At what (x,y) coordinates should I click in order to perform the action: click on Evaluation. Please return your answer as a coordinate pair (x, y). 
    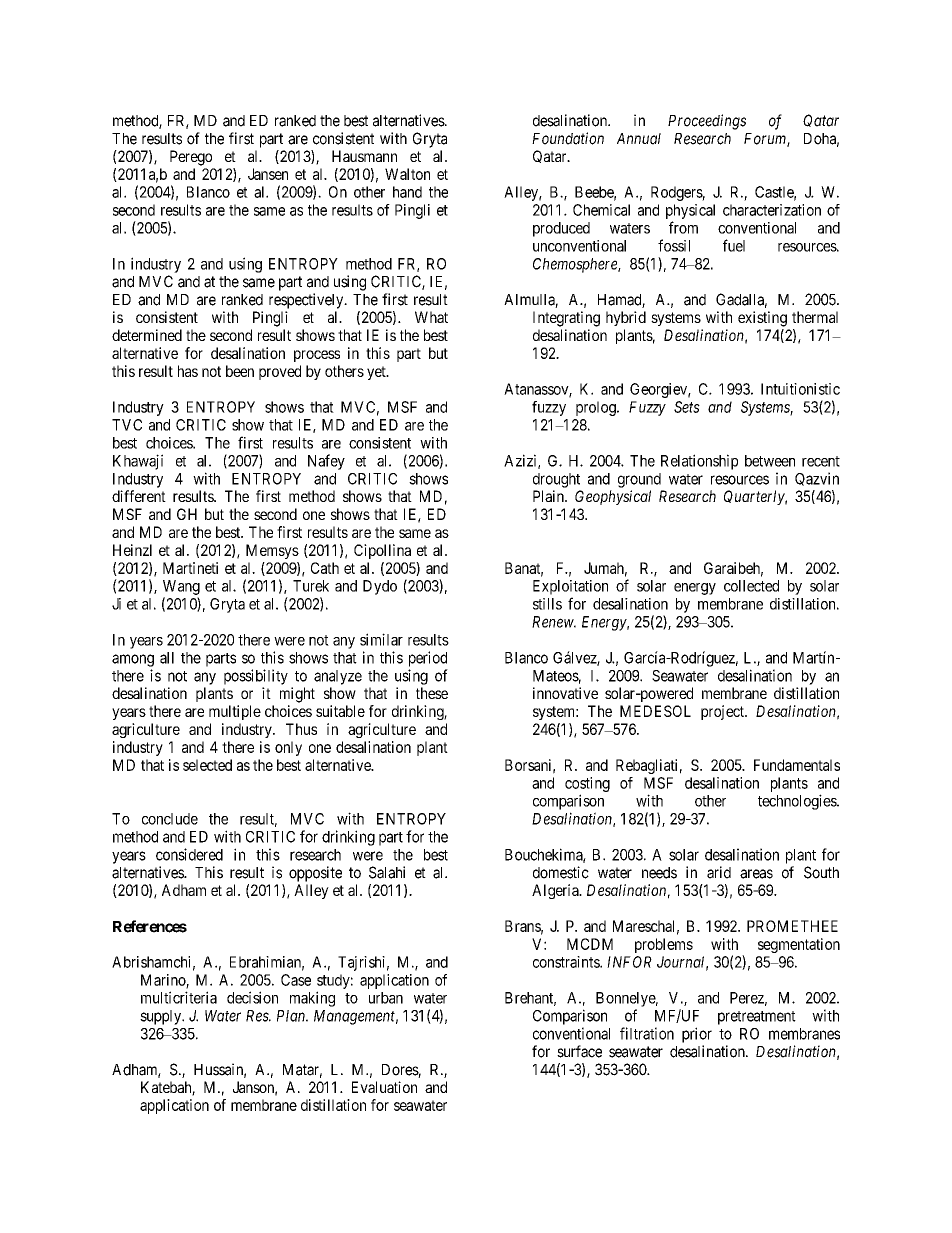
    Looking at the image, I should click on (384, 1087).
